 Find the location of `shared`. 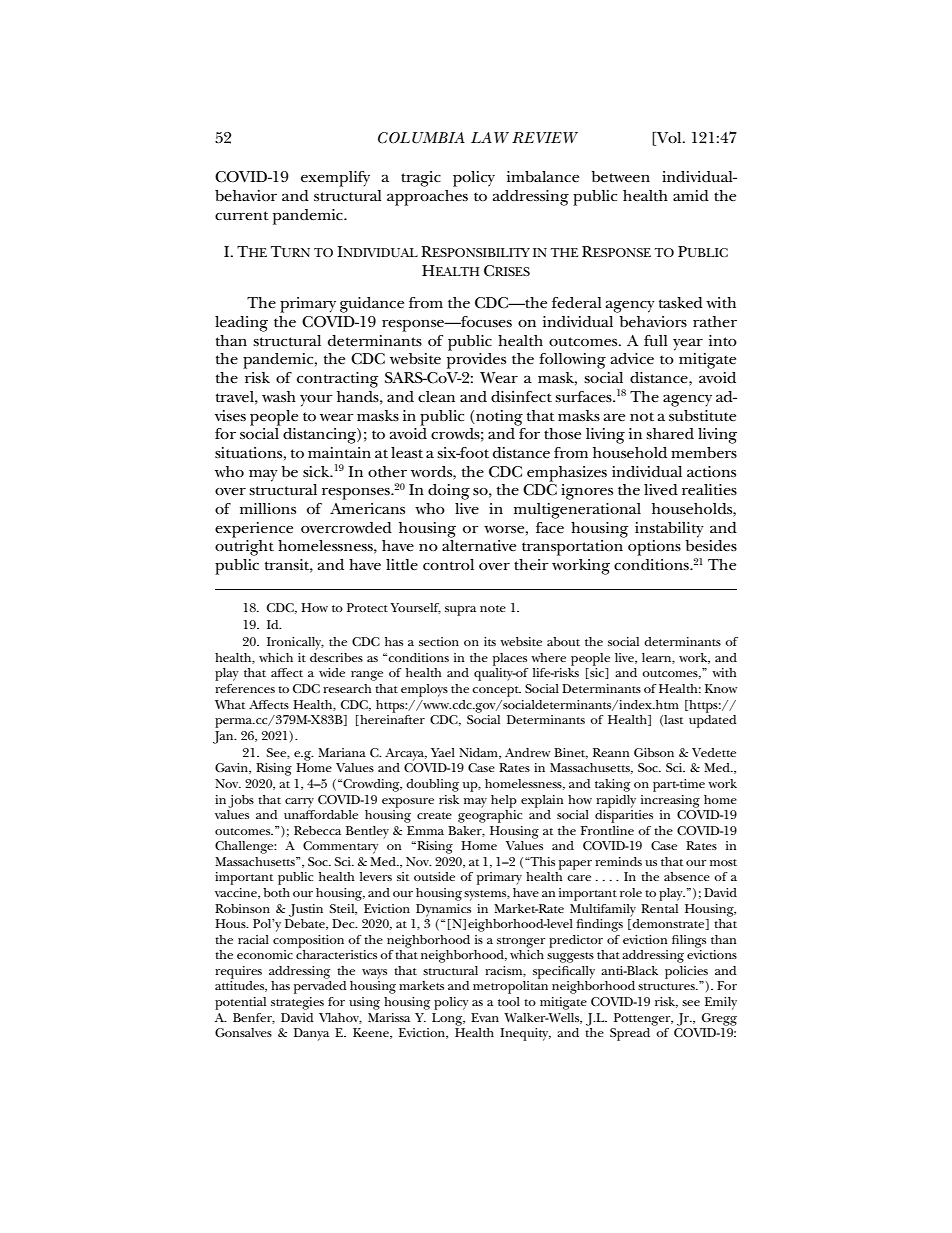

shared is located at coordinates (670, 433).
